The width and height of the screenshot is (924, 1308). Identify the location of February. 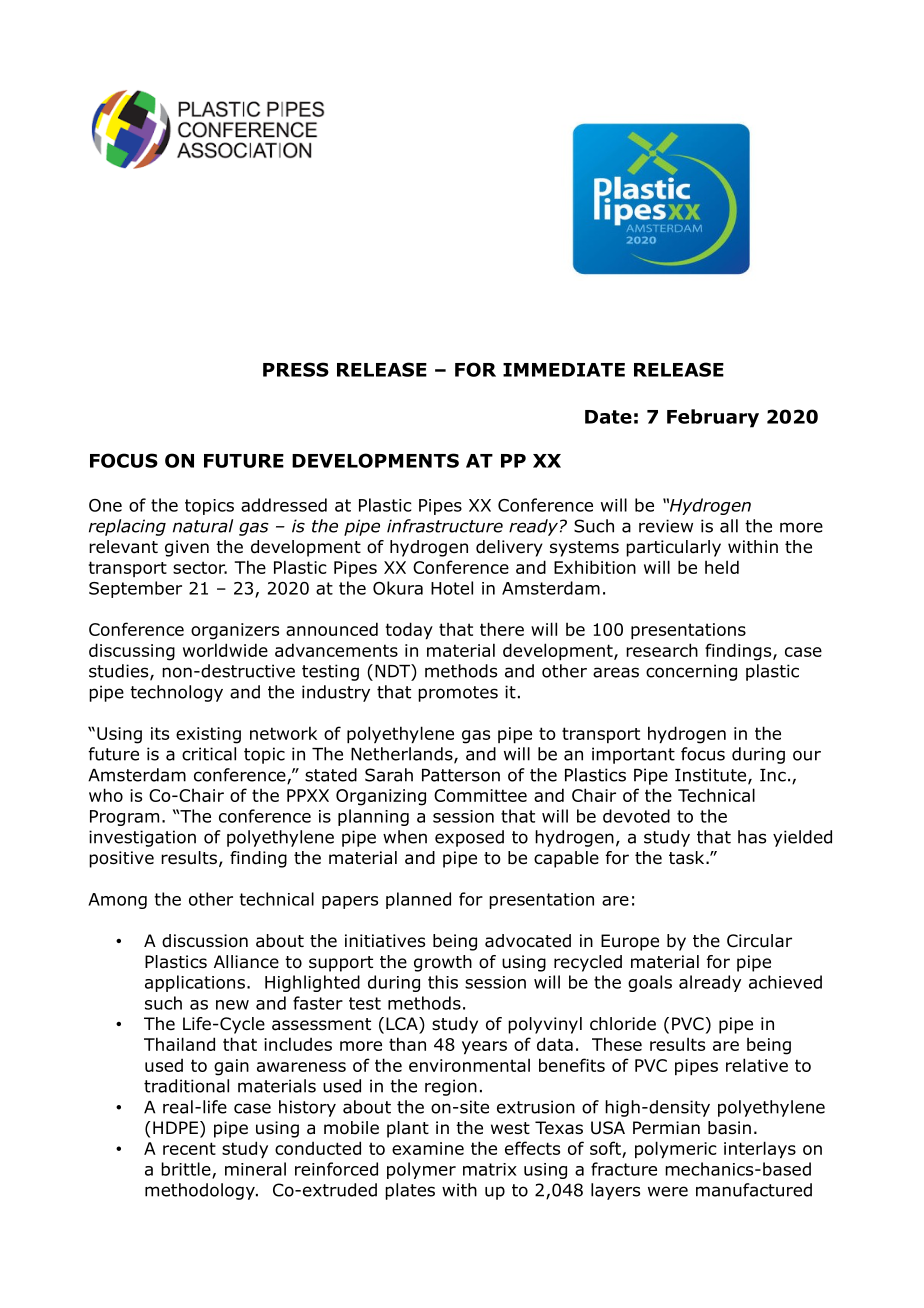
(713, 418).
